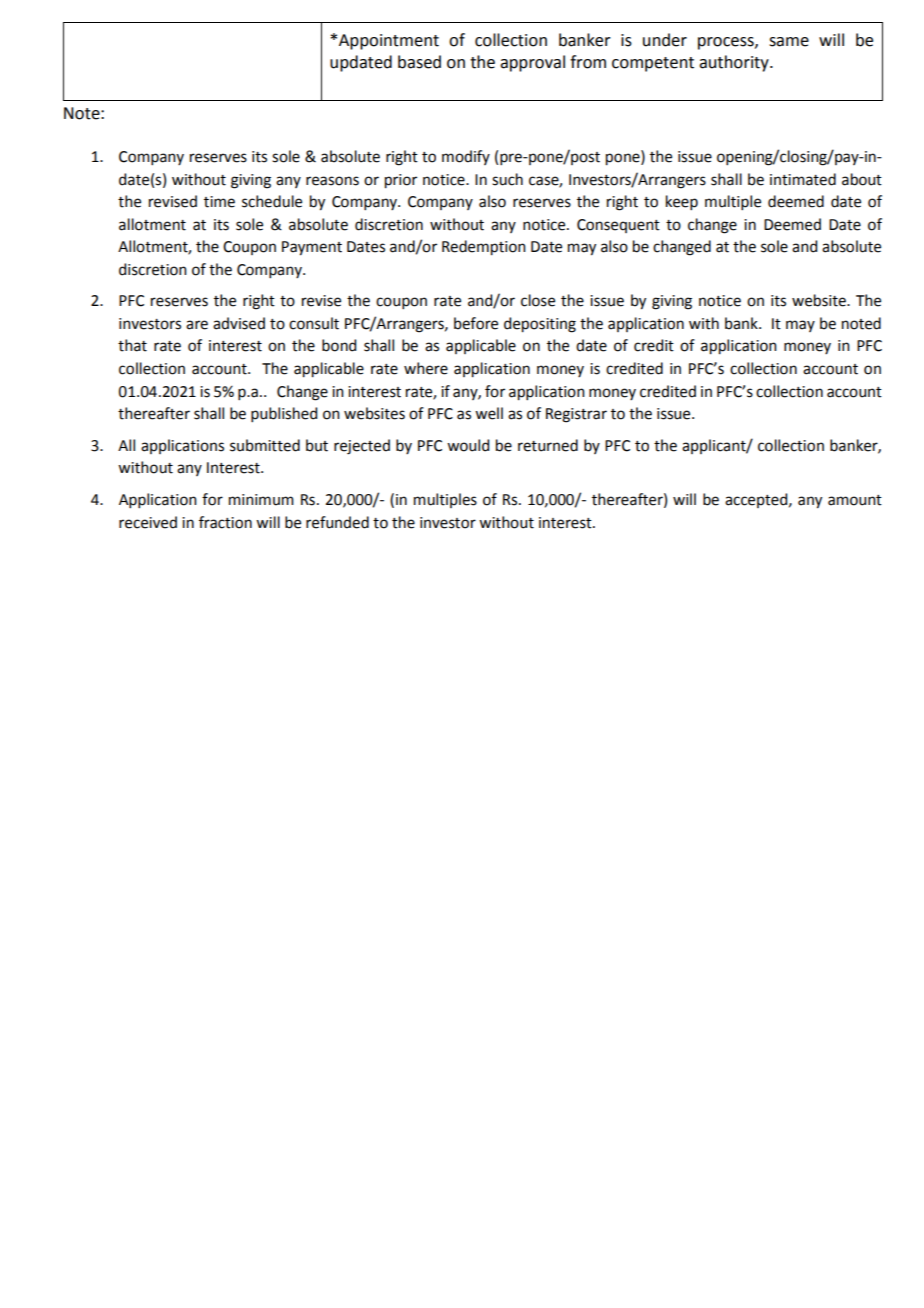 The width and height of the screenshot is (924, 1308). I want to click on refunded, so click(337, 522).
